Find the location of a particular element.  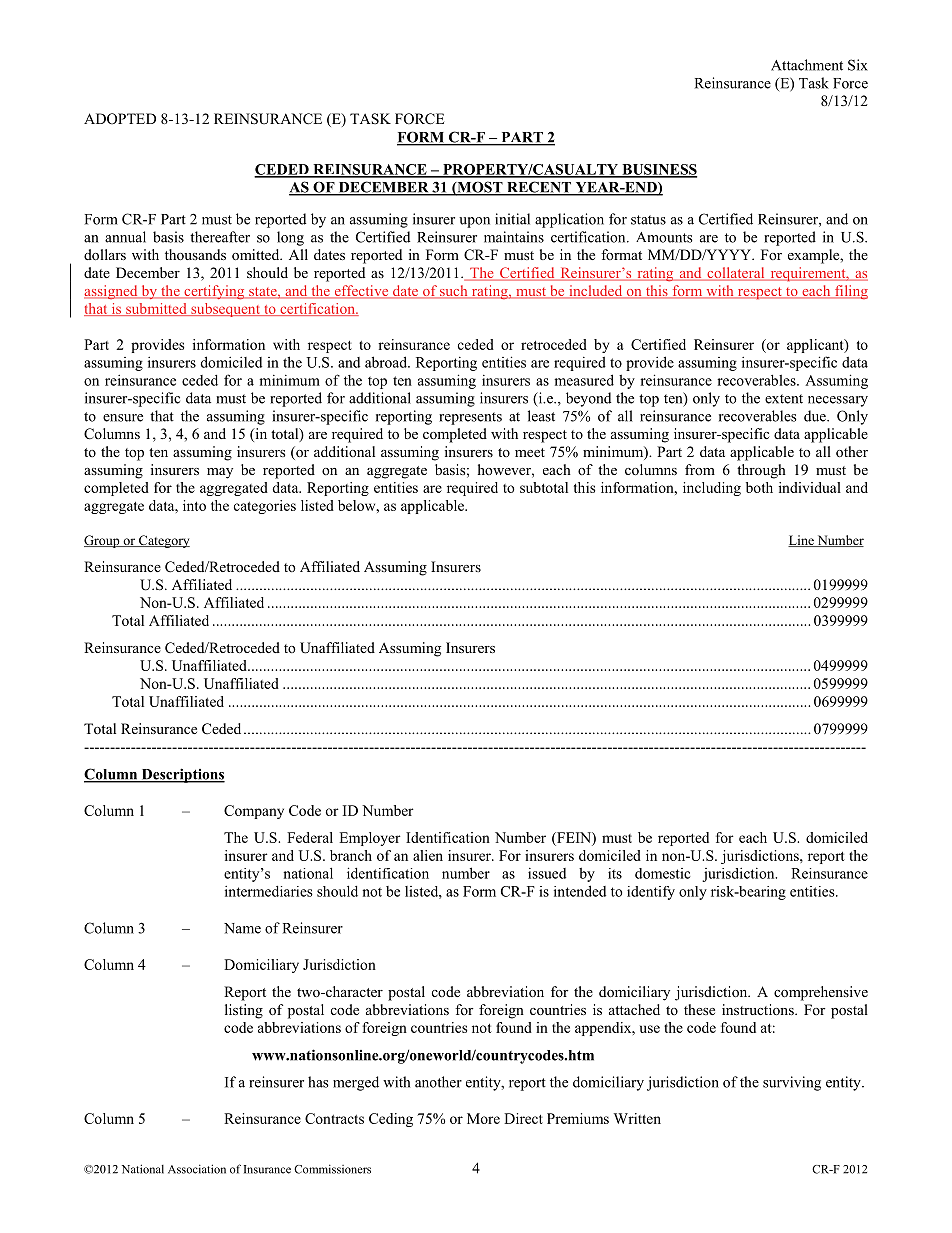

Attachment is located at coordinates (807, 65).
